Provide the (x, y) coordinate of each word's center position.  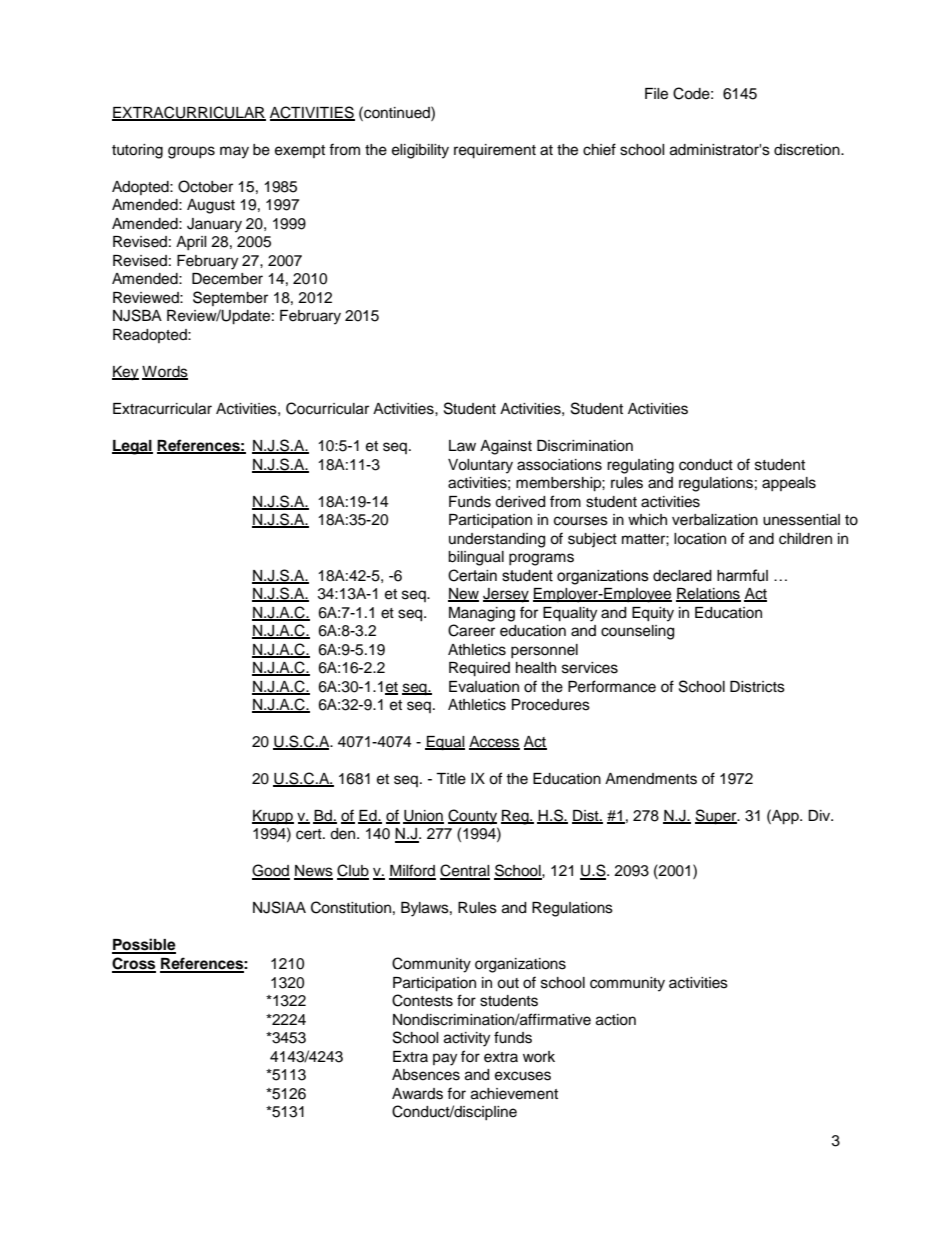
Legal (132, 447)
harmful (742, 575)
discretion (808, 150)
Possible (144, 945)
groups (191, 152)
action (616, 1020)
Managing (482, 614)
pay (445, 1059)
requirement (495, 151)
